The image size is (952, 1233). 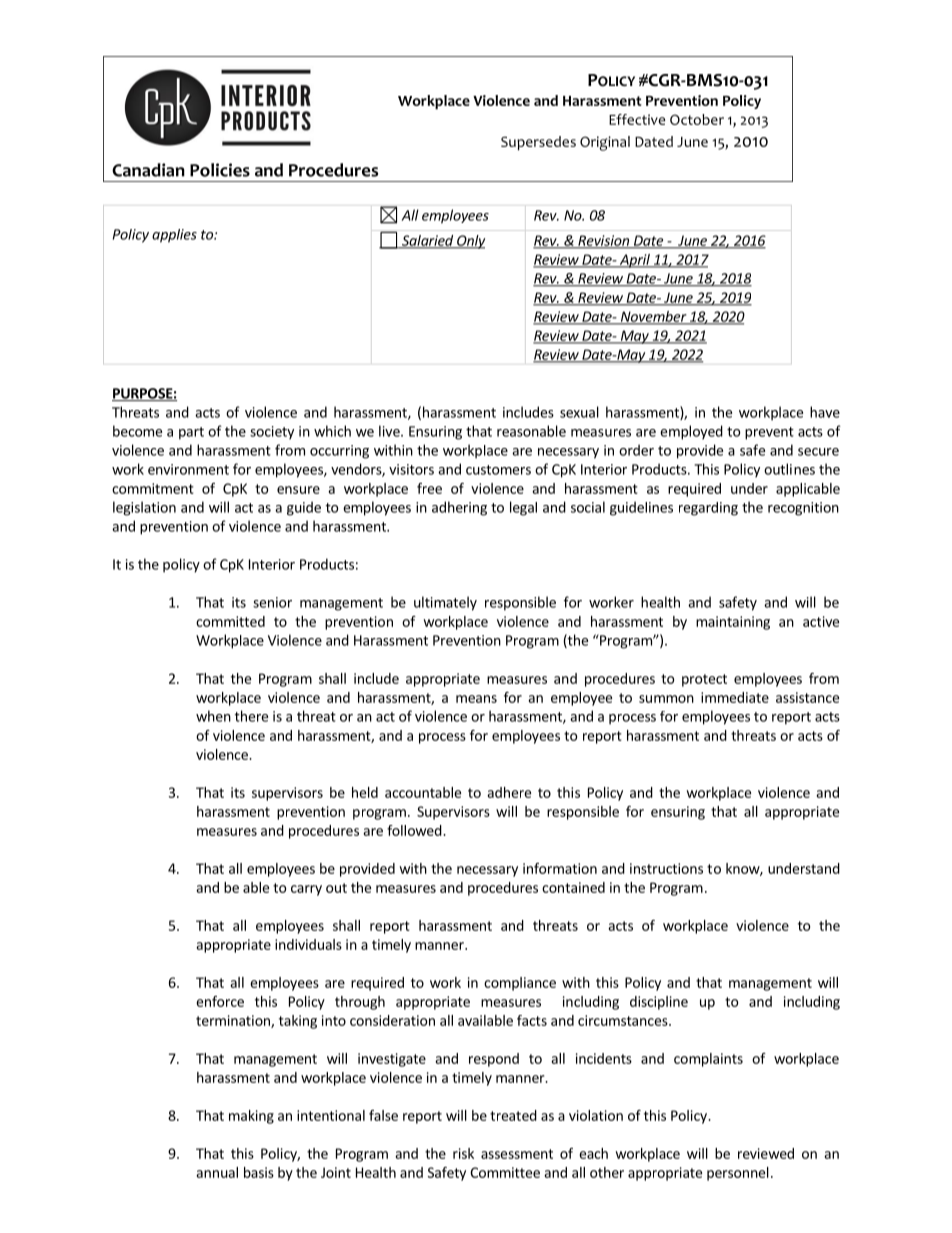 What do you see at coordinates (463, 1153) in the document?
I see `risk` at bounding box center [463, 1153].
